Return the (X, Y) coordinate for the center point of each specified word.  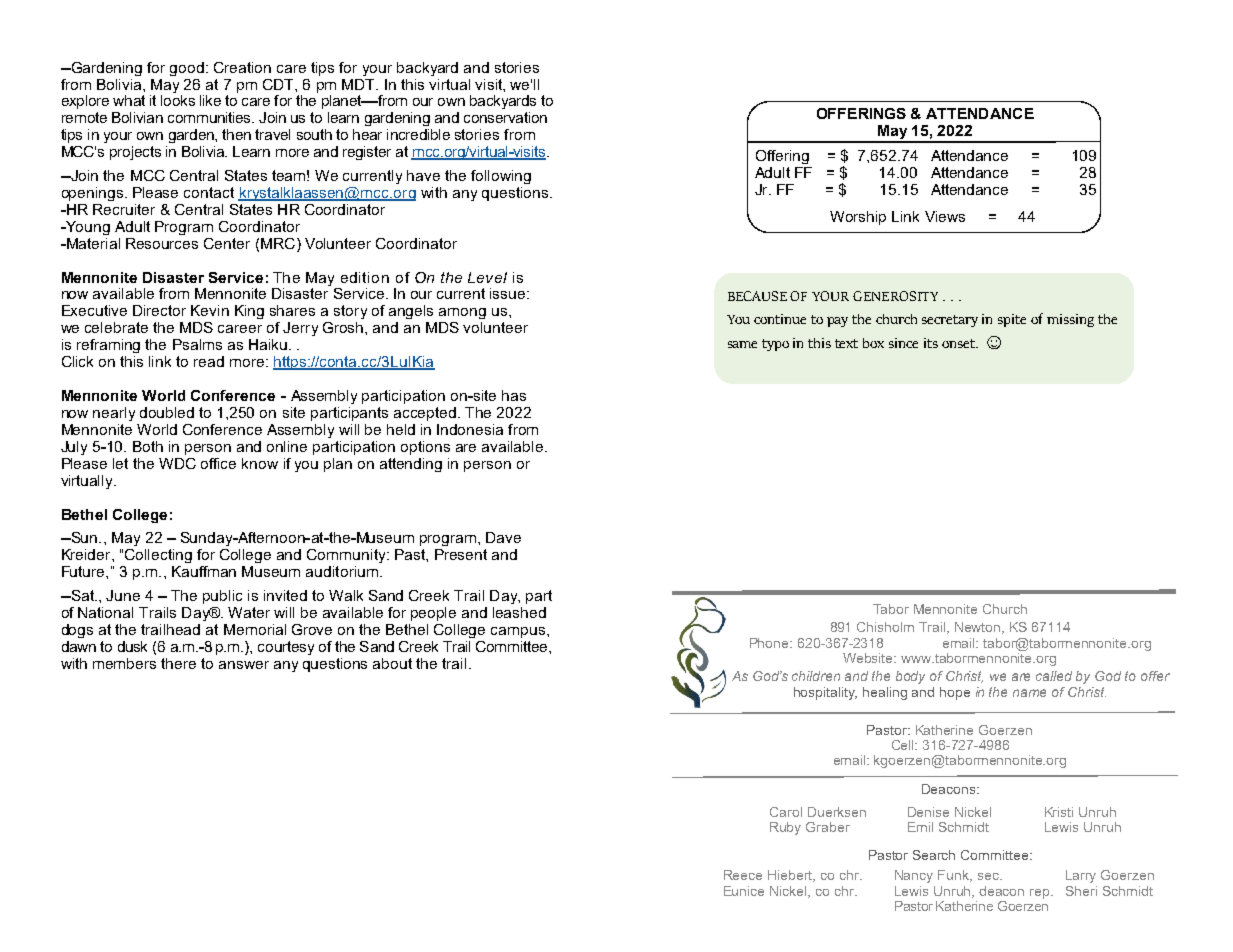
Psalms (197, 344)
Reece (743, 875)
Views (945, 216)
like (210, 100)
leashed (519, 612)
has (514, 395)
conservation (505, 117)
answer (244, 665)
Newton (979, 628)
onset (959, 343)
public (222, 597)
